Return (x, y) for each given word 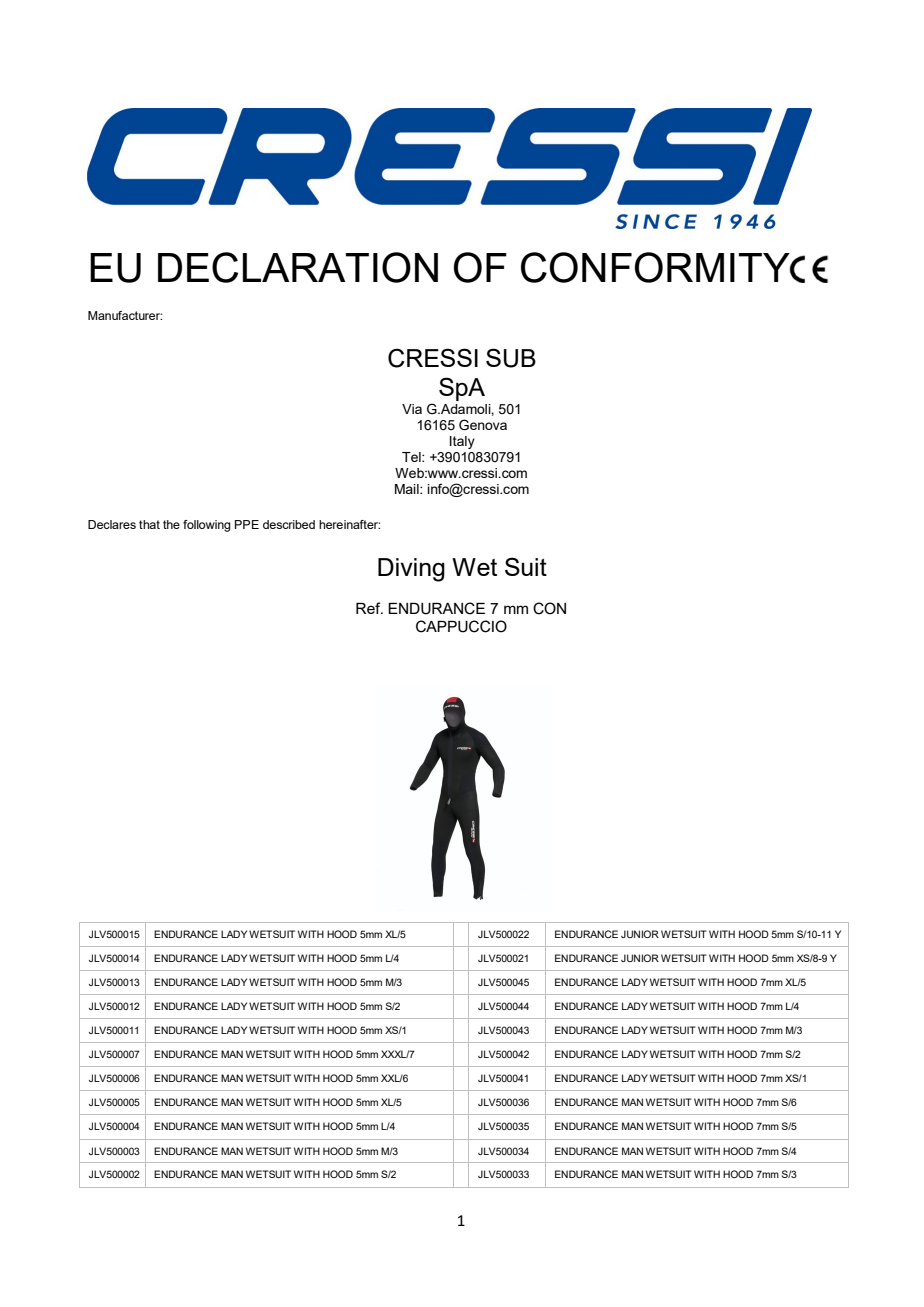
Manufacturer (125, 315)
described (289, 524)
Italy (462, 442)
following (207, 526)
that (149, 524)
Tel (412, 457)
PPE (247, 524)
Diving (411, 570)
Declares (112, 524)
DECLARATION (298, 267)
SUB (511, 358)
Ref (369, 608)
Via (412, 409)
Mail (408, 489)
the (171, 524)
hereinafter (349, 524)
